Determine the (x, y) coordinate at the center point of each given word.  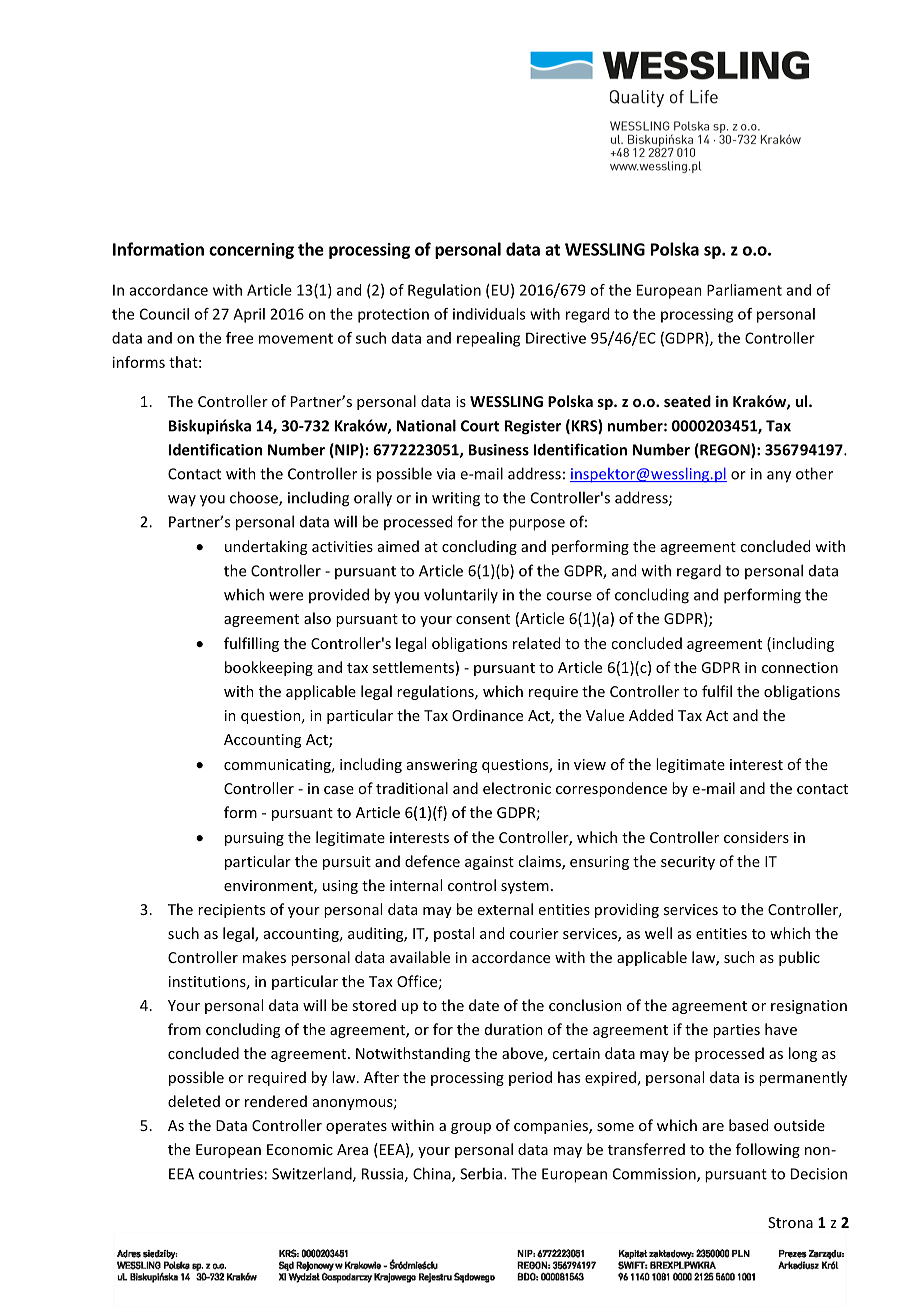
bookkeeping (269, 668)
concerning (251, 251)
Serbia (481, 1173)
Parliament (744, 290)
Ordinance (487, 715)
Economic (300, 1149)
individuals (489, 314)
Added (651, 715)
